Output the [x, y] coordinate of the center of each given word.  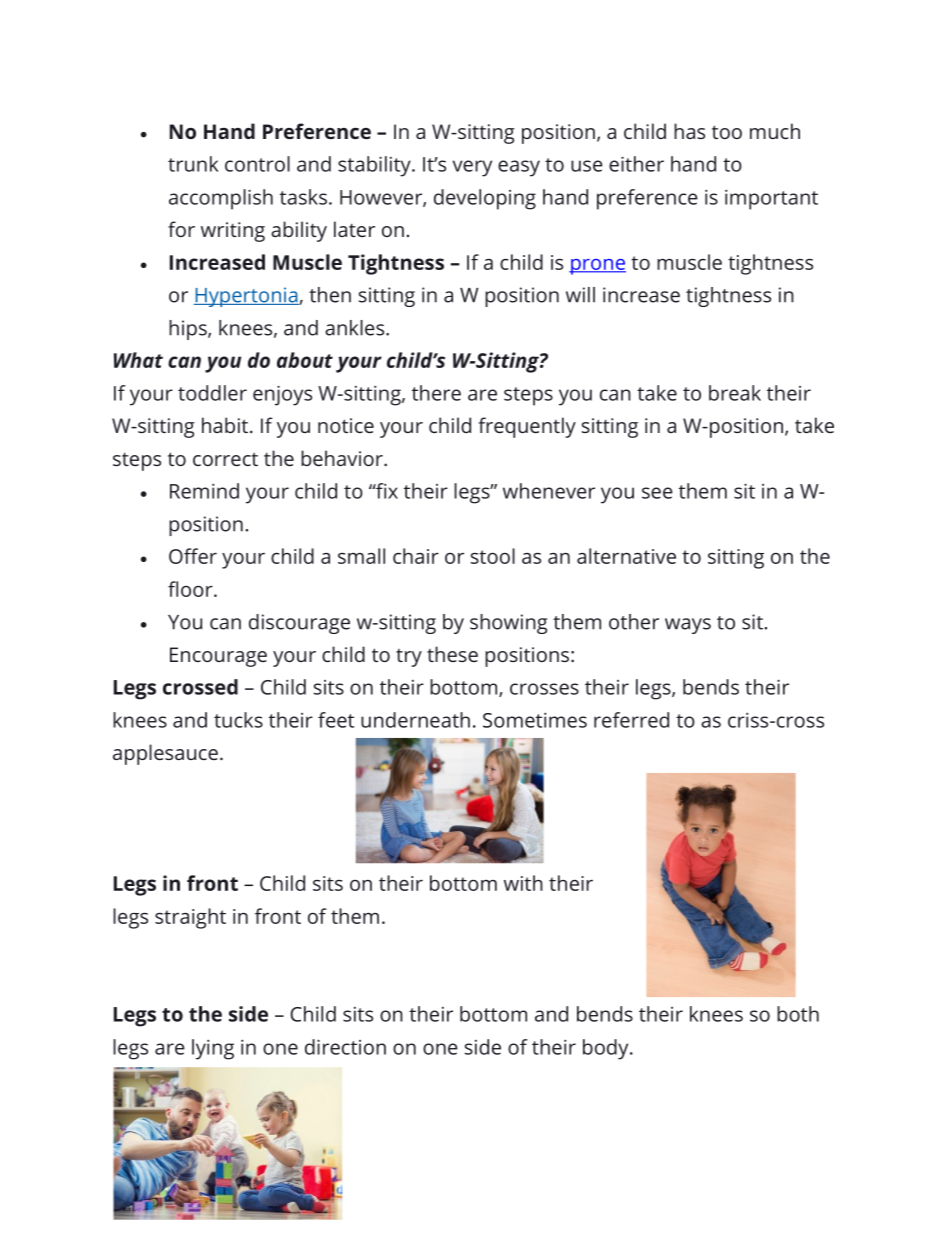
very [472, 168]
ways [688, 626]
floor [191, 589]
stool [493, 556]
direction [345, 1047]
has [689, 131]
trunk [193, 164]
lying [213, 1049]
